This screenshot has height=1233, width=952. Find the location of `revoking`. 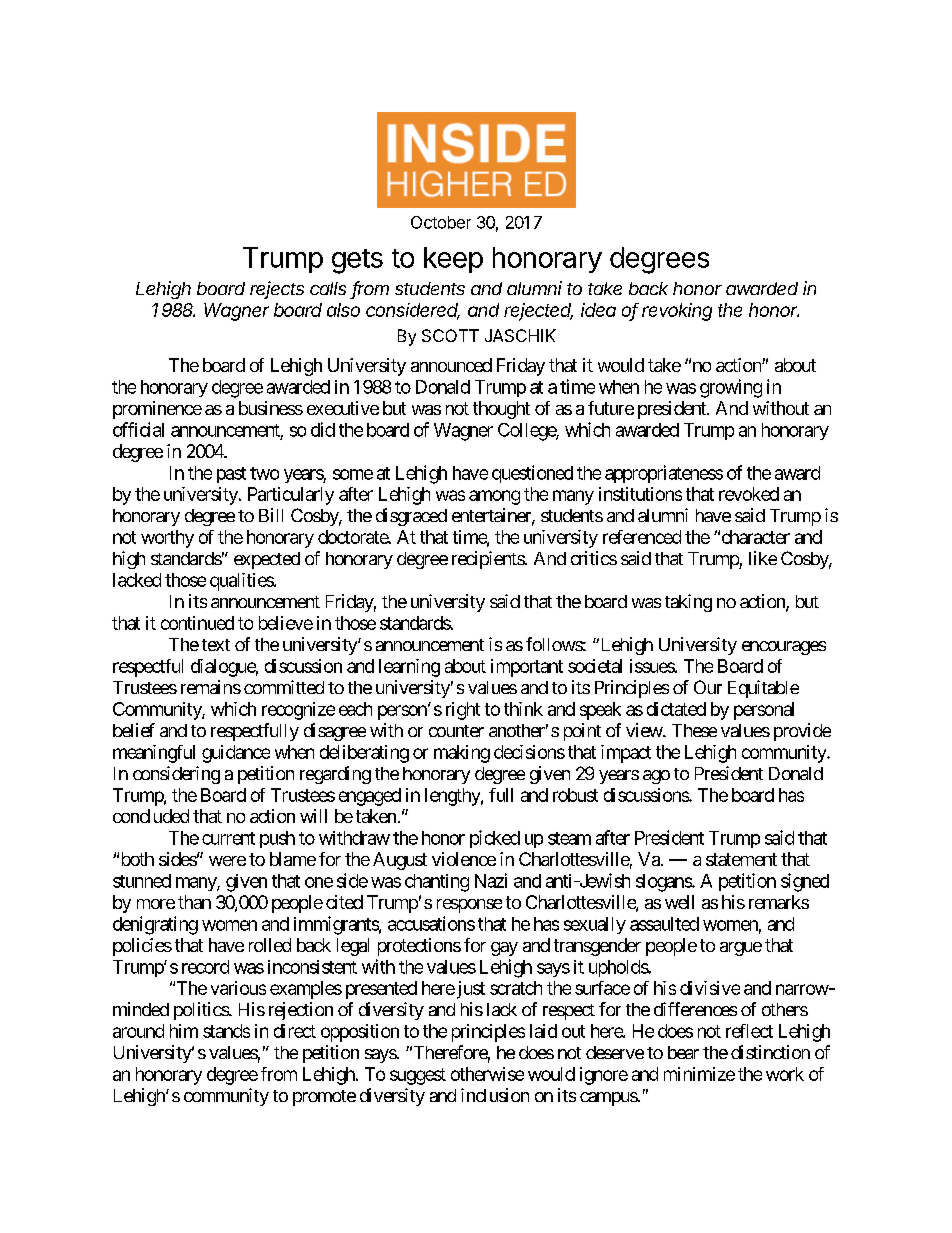

revoking is located at coordinates (677, 312).
